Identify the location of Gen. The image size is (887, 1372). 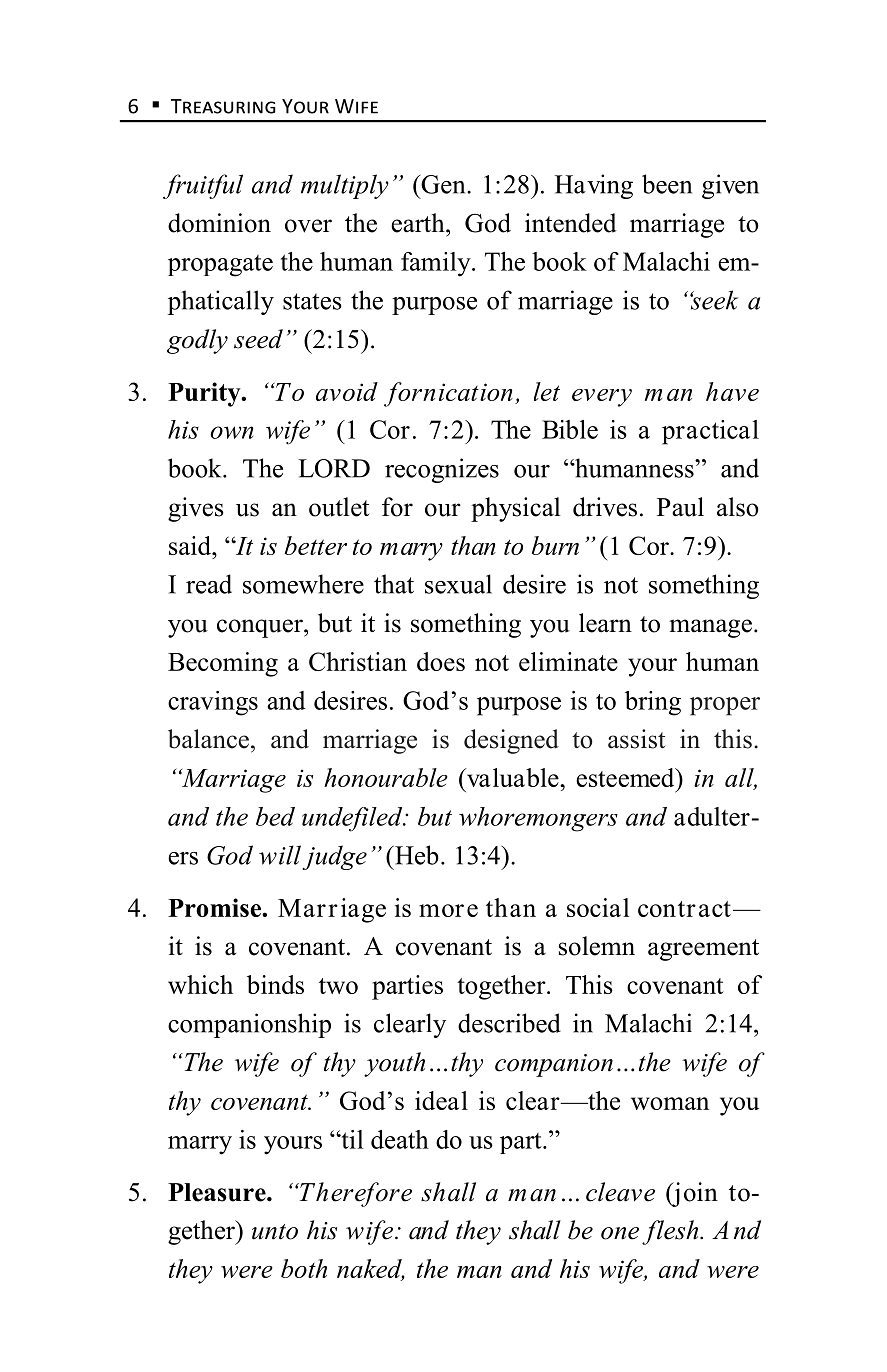
(443, 184).
